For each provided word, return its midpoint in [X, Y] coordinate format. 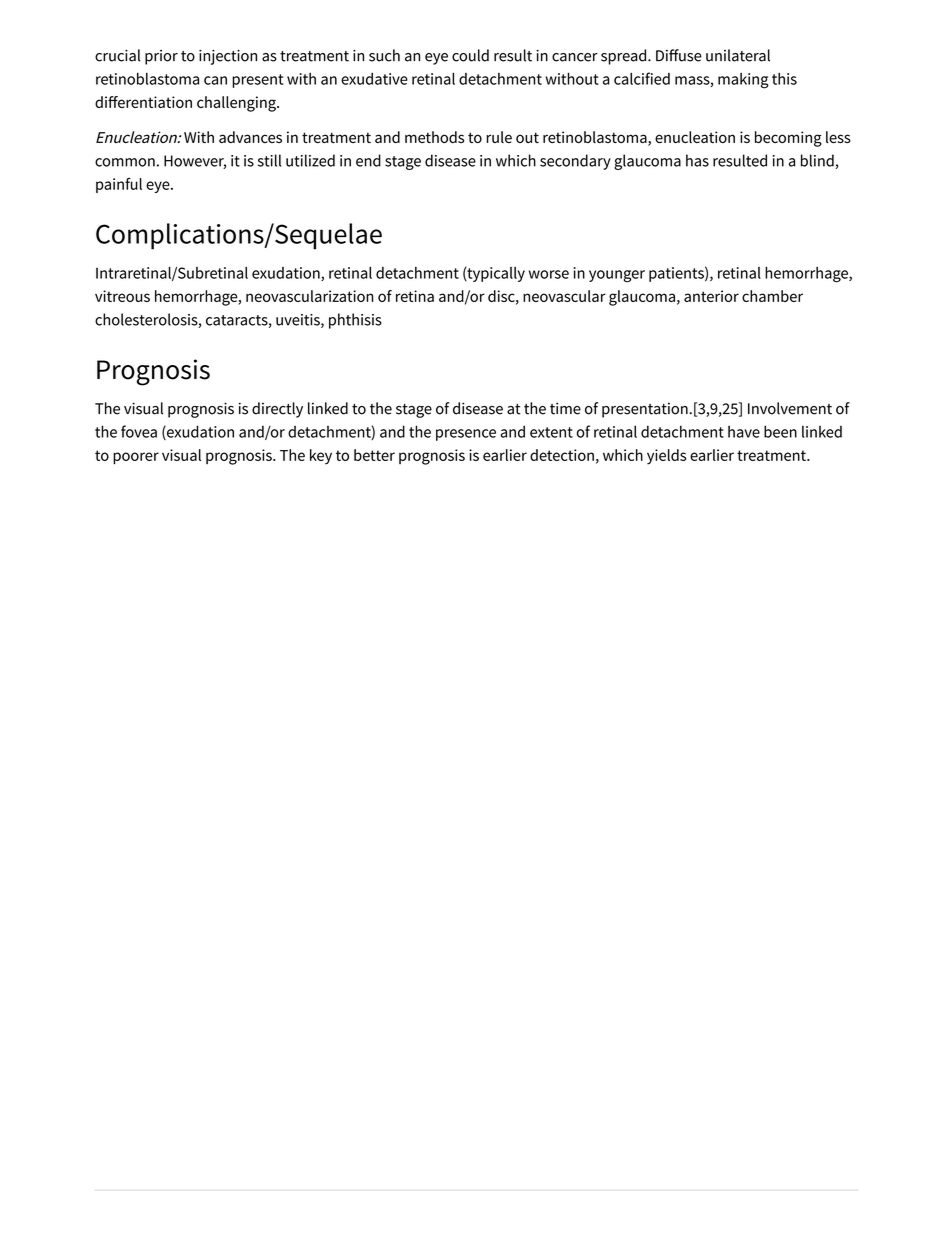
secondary [575, 162]
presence [466, 435]
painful [119, 185]
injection [228, 57]
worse [549, 274]
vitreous [122, 296]
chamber [772, 296]
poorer [136, 458]
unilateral [738, 55]
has [697, 160]
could [470, 55]
